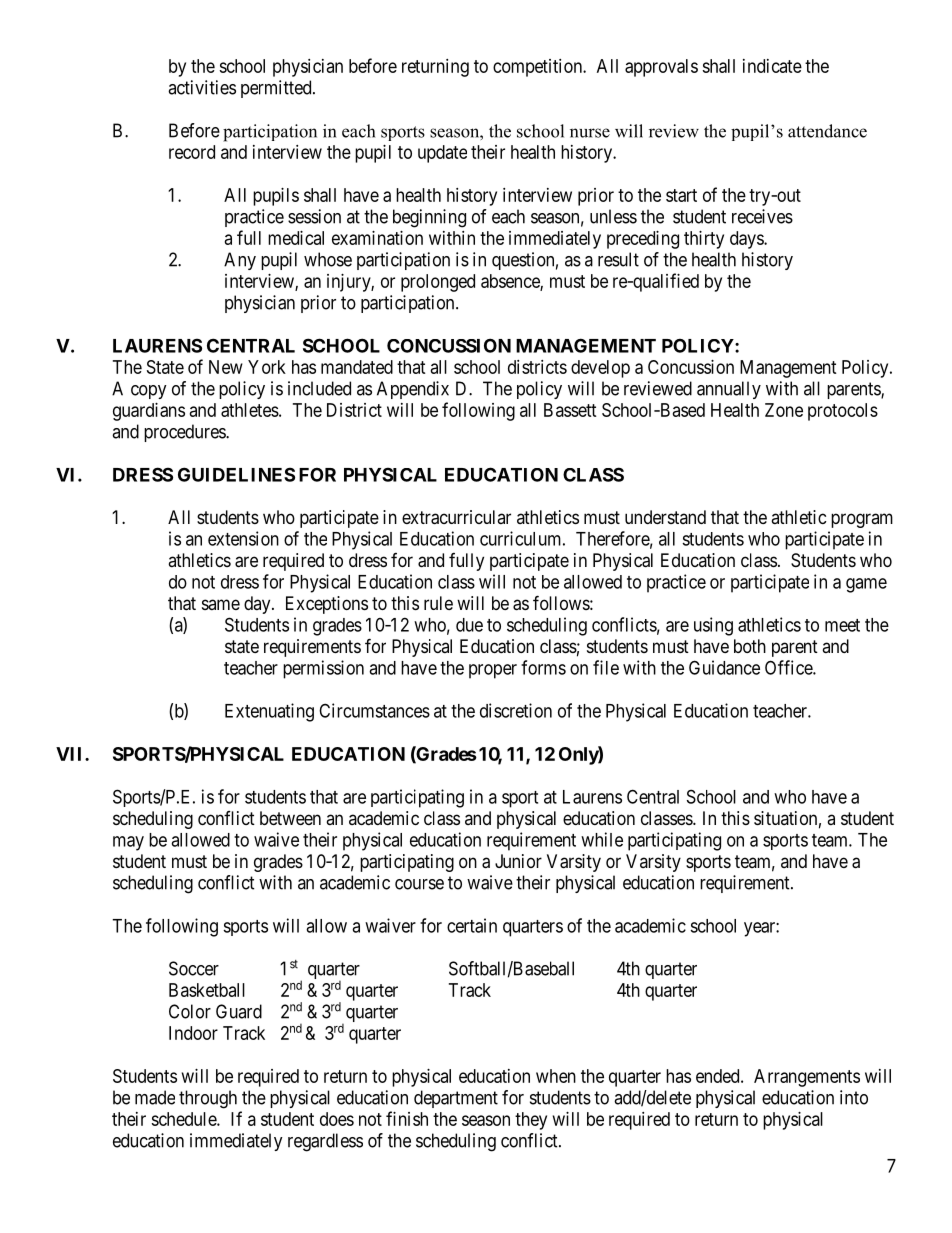 Image resolution: width=952 pixels, height=1233 pixels. I want to click on discretion, so click(516, 710).
